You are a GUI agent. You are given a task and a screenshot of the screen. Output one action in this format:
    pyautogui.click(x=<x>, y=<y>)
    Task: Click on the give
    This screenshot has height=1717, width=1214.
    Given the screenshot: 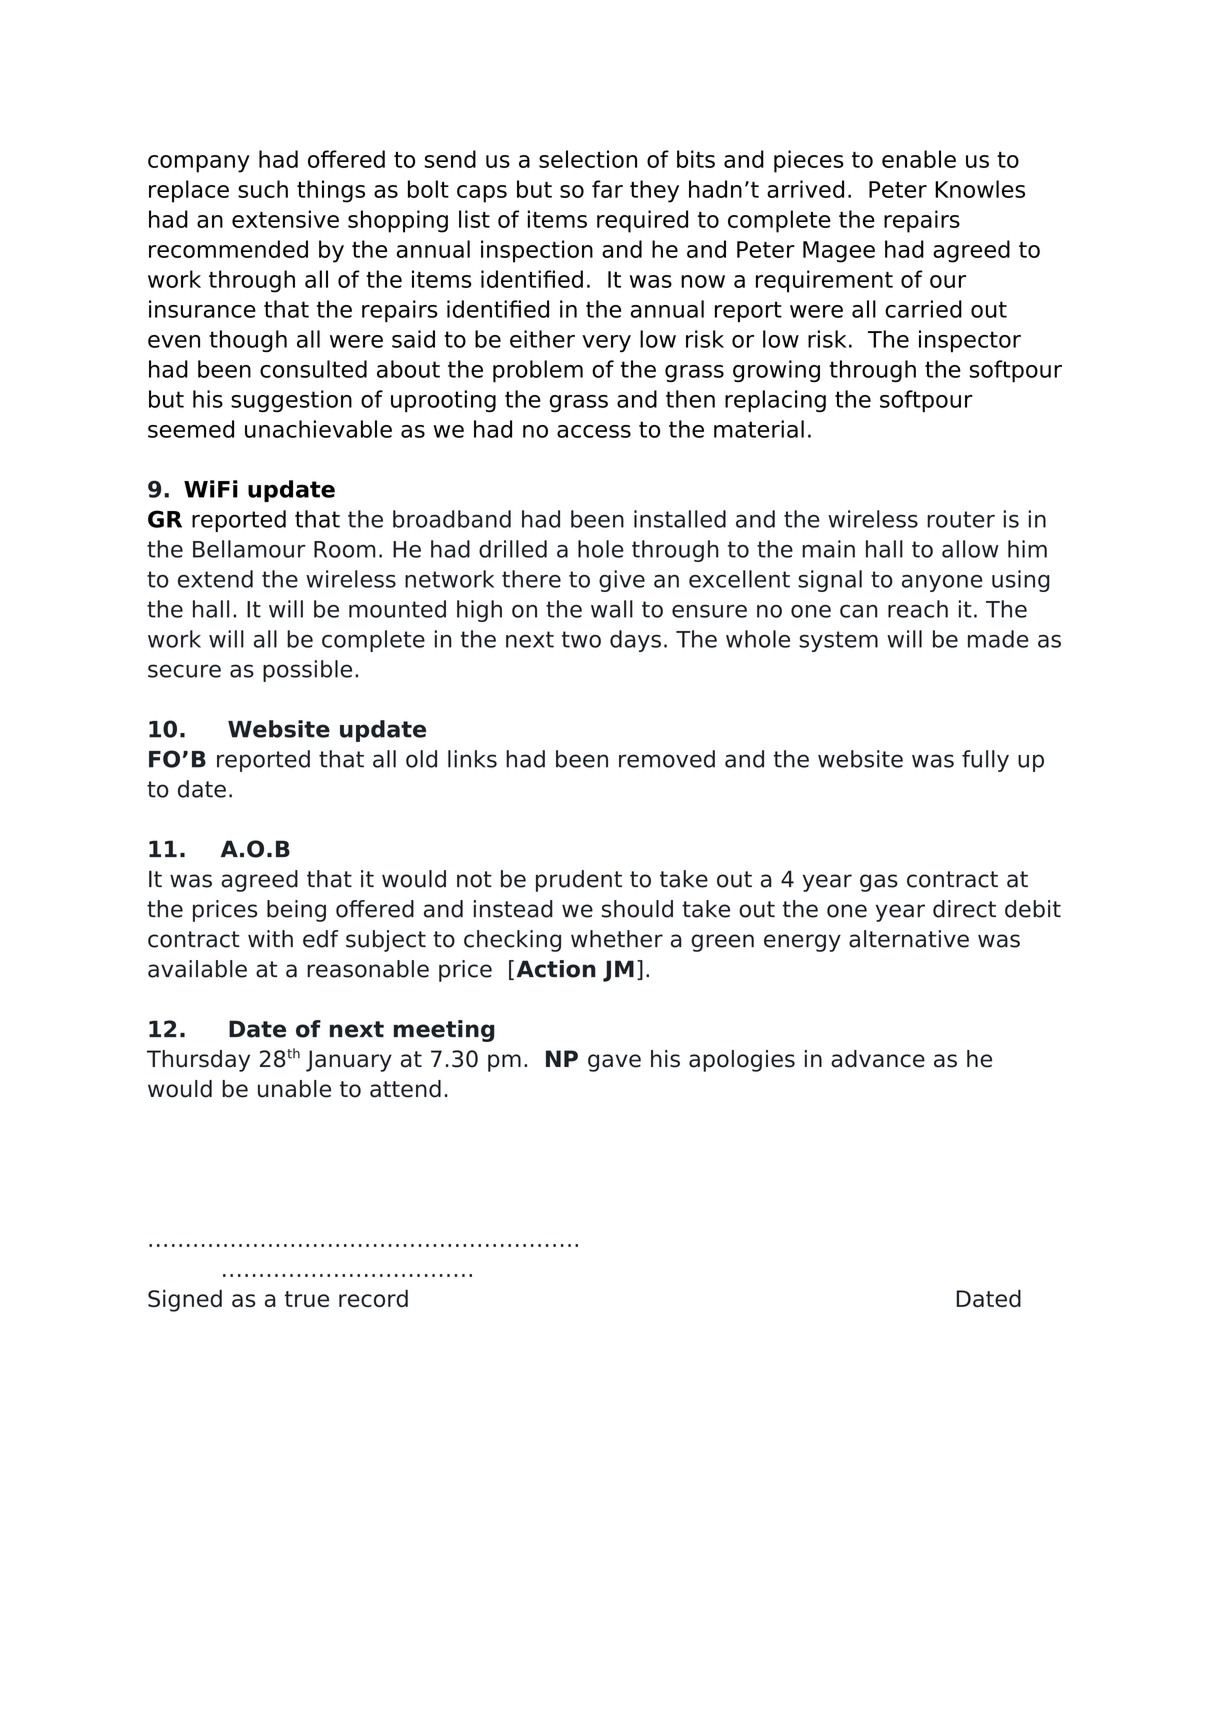 What is the action you would take?
    pyautogui.click(x=622, y=581)
